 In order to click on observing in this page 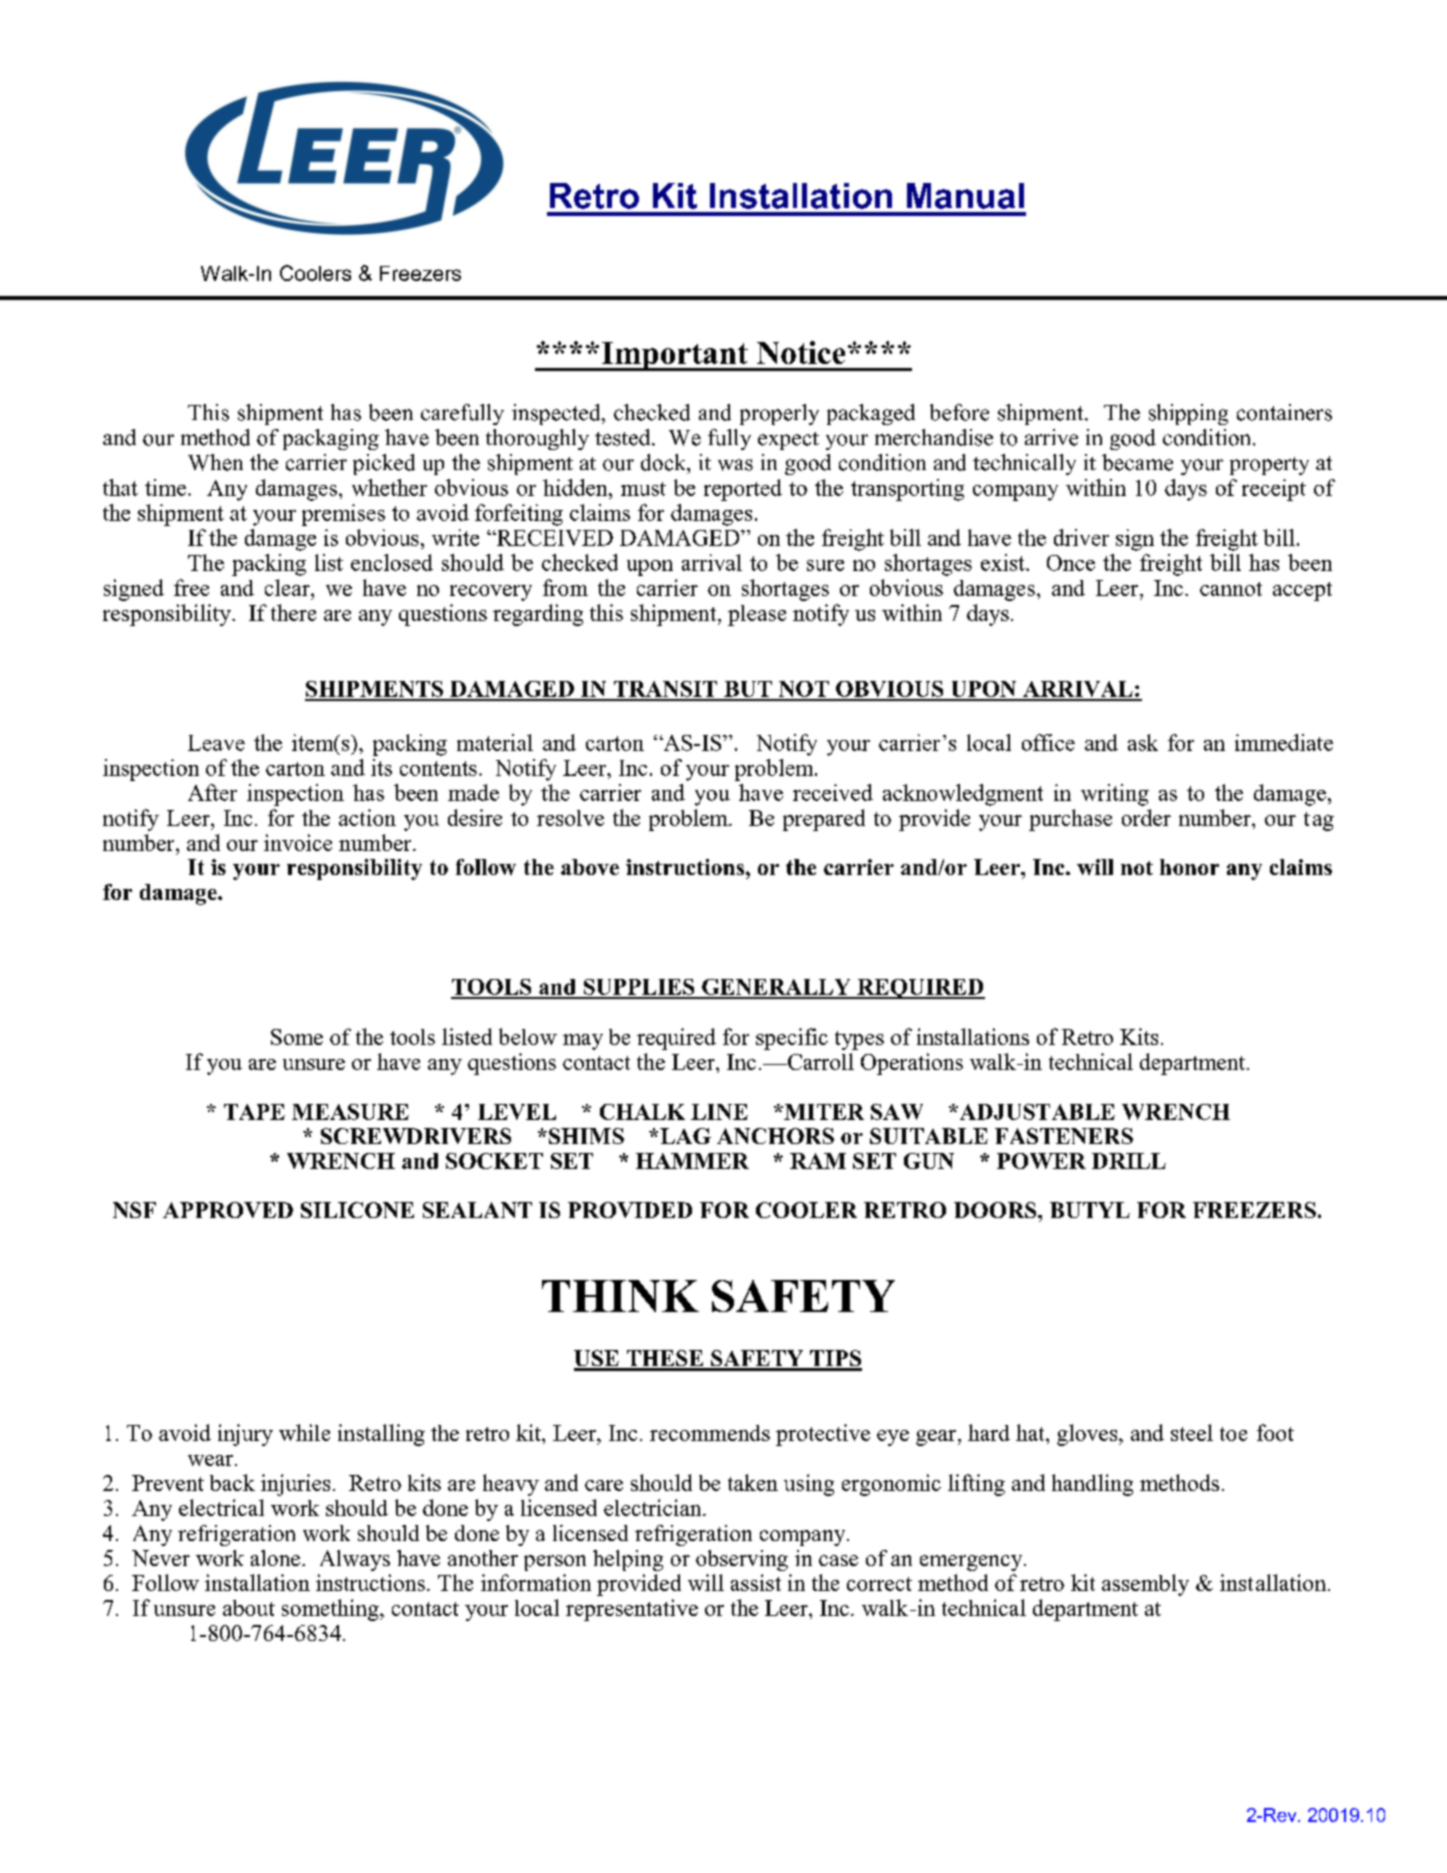, I will do `click(742, 1560)`.
